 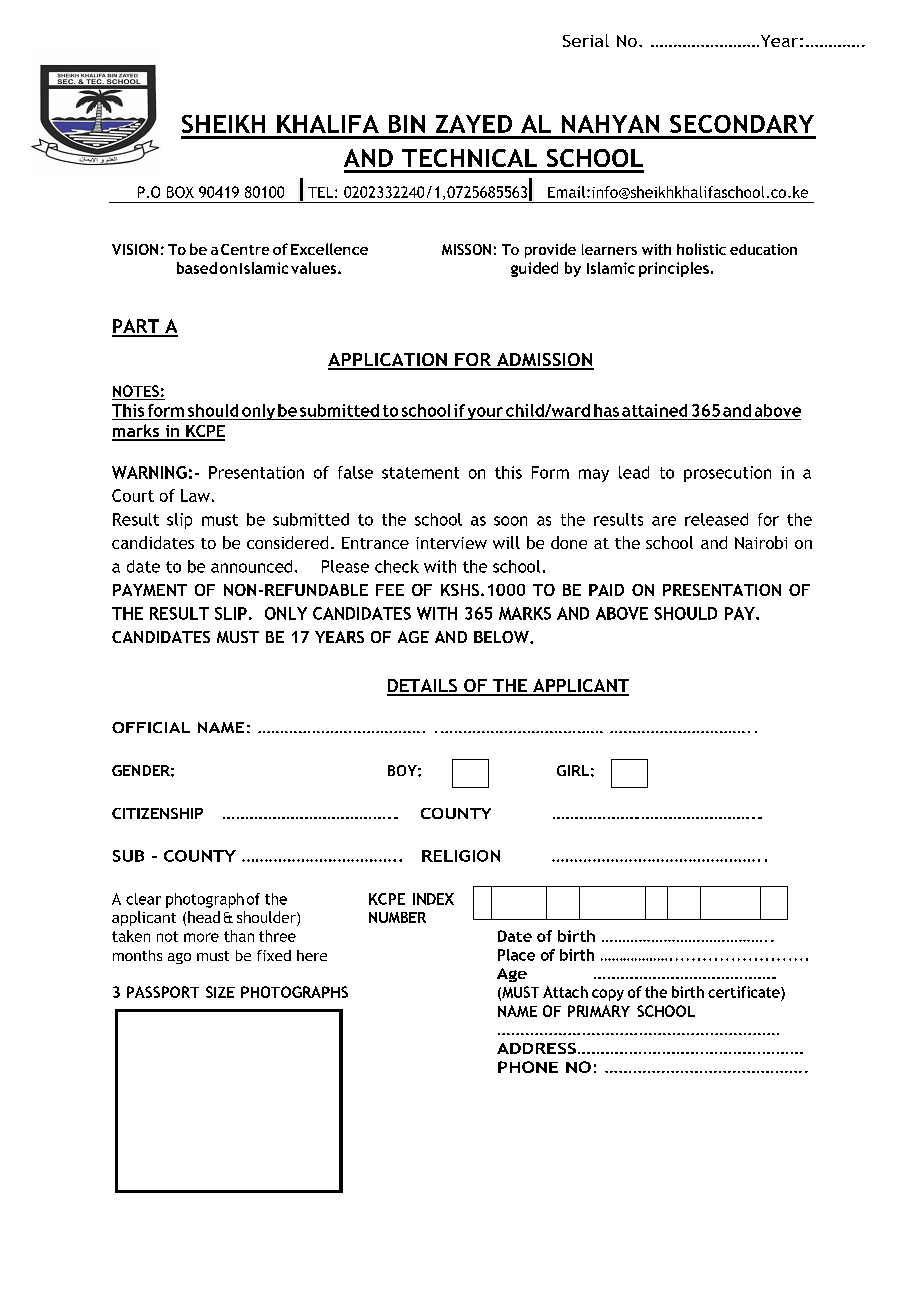 What do you see at coordinates (407, 124) in the screenshot?
I see `BIN` at bounding box center [407, 124].
